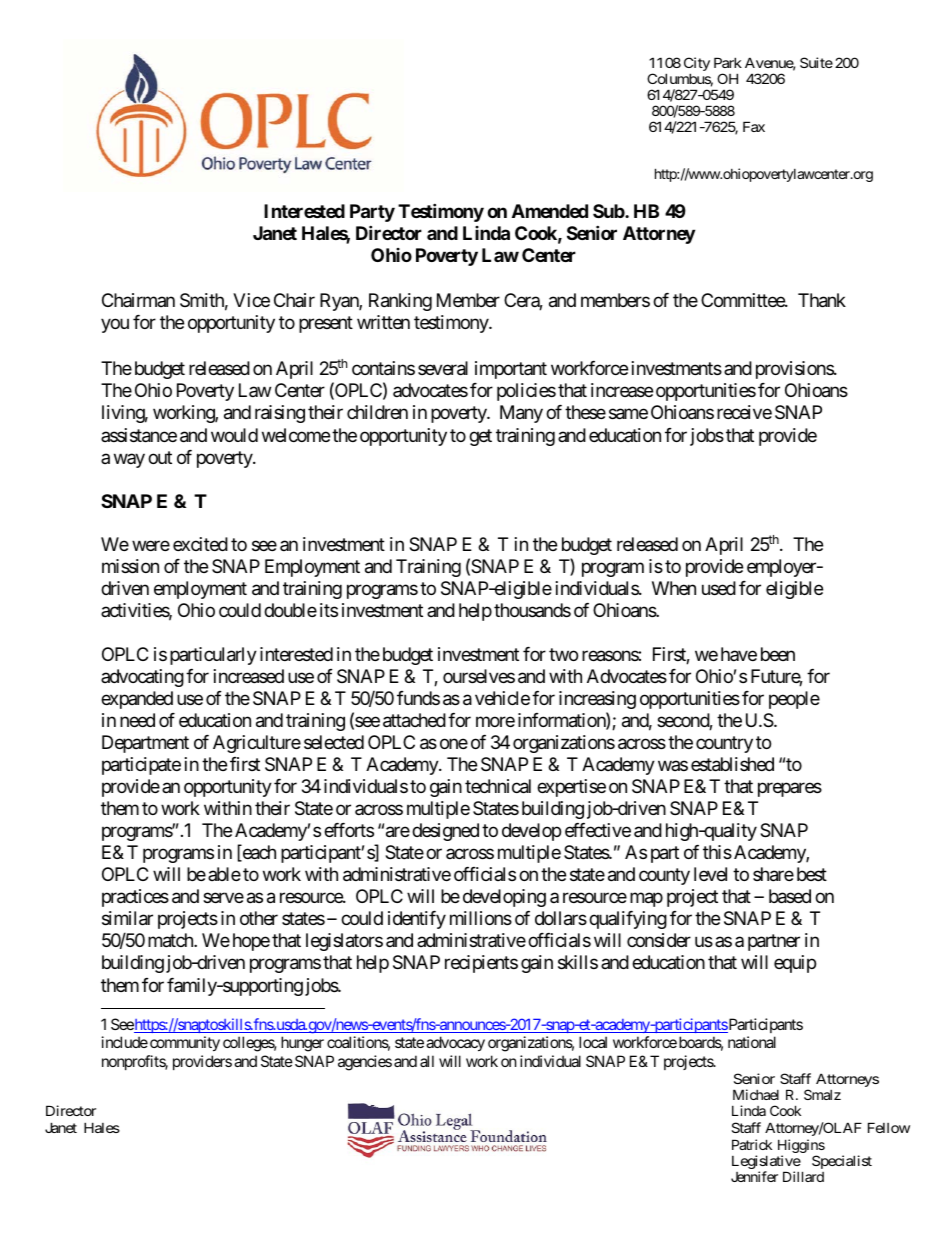  Describe the element at coordinates (550, 211) in the document. I see `Amended` at that location.
